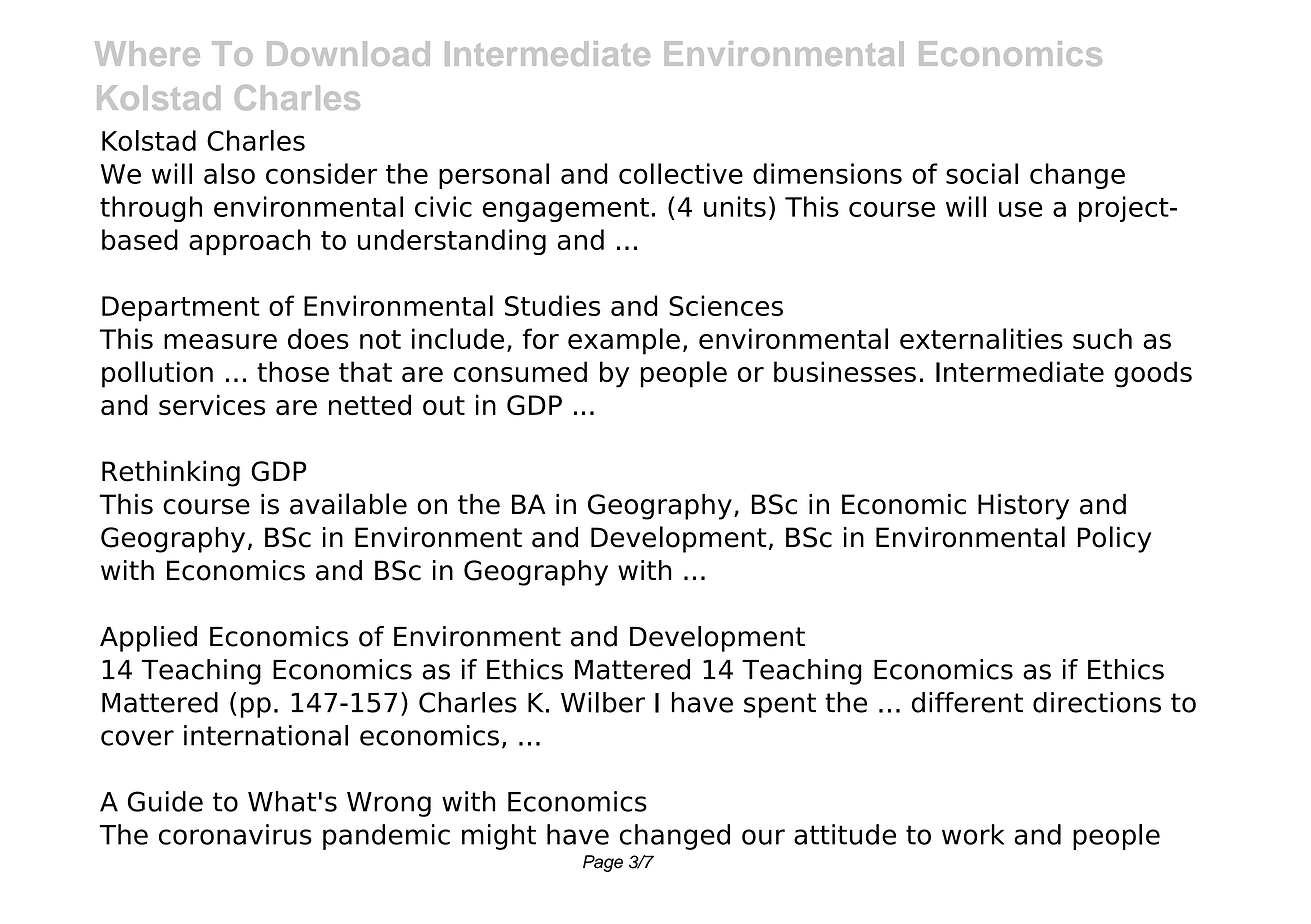 The height and width of the screenshot is (924, 1311). What do you see at coordinates (982, 173) in the screenshot?
I see `social` at bounding box center [982, 173].
